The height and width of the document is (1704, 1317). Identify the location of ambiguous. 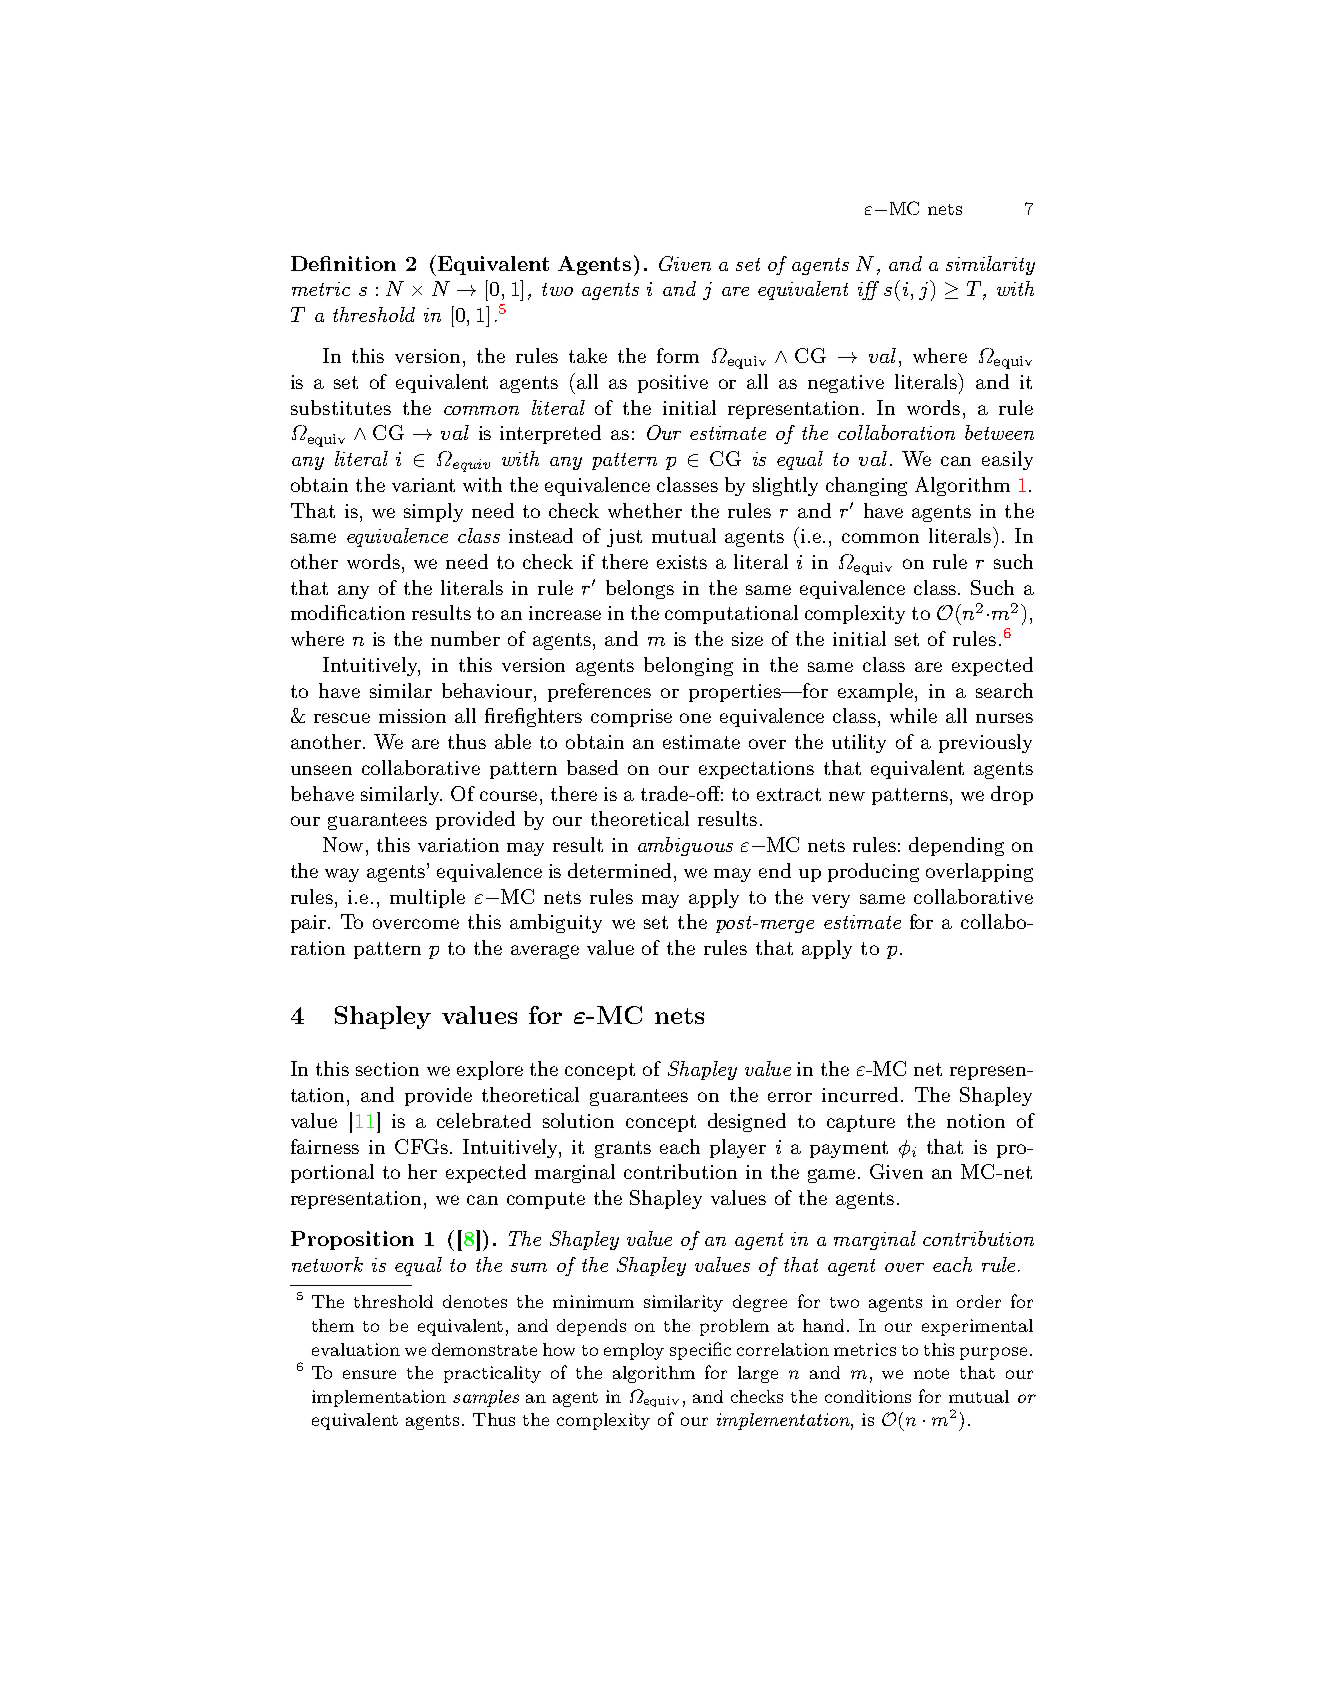
(685, 846).
